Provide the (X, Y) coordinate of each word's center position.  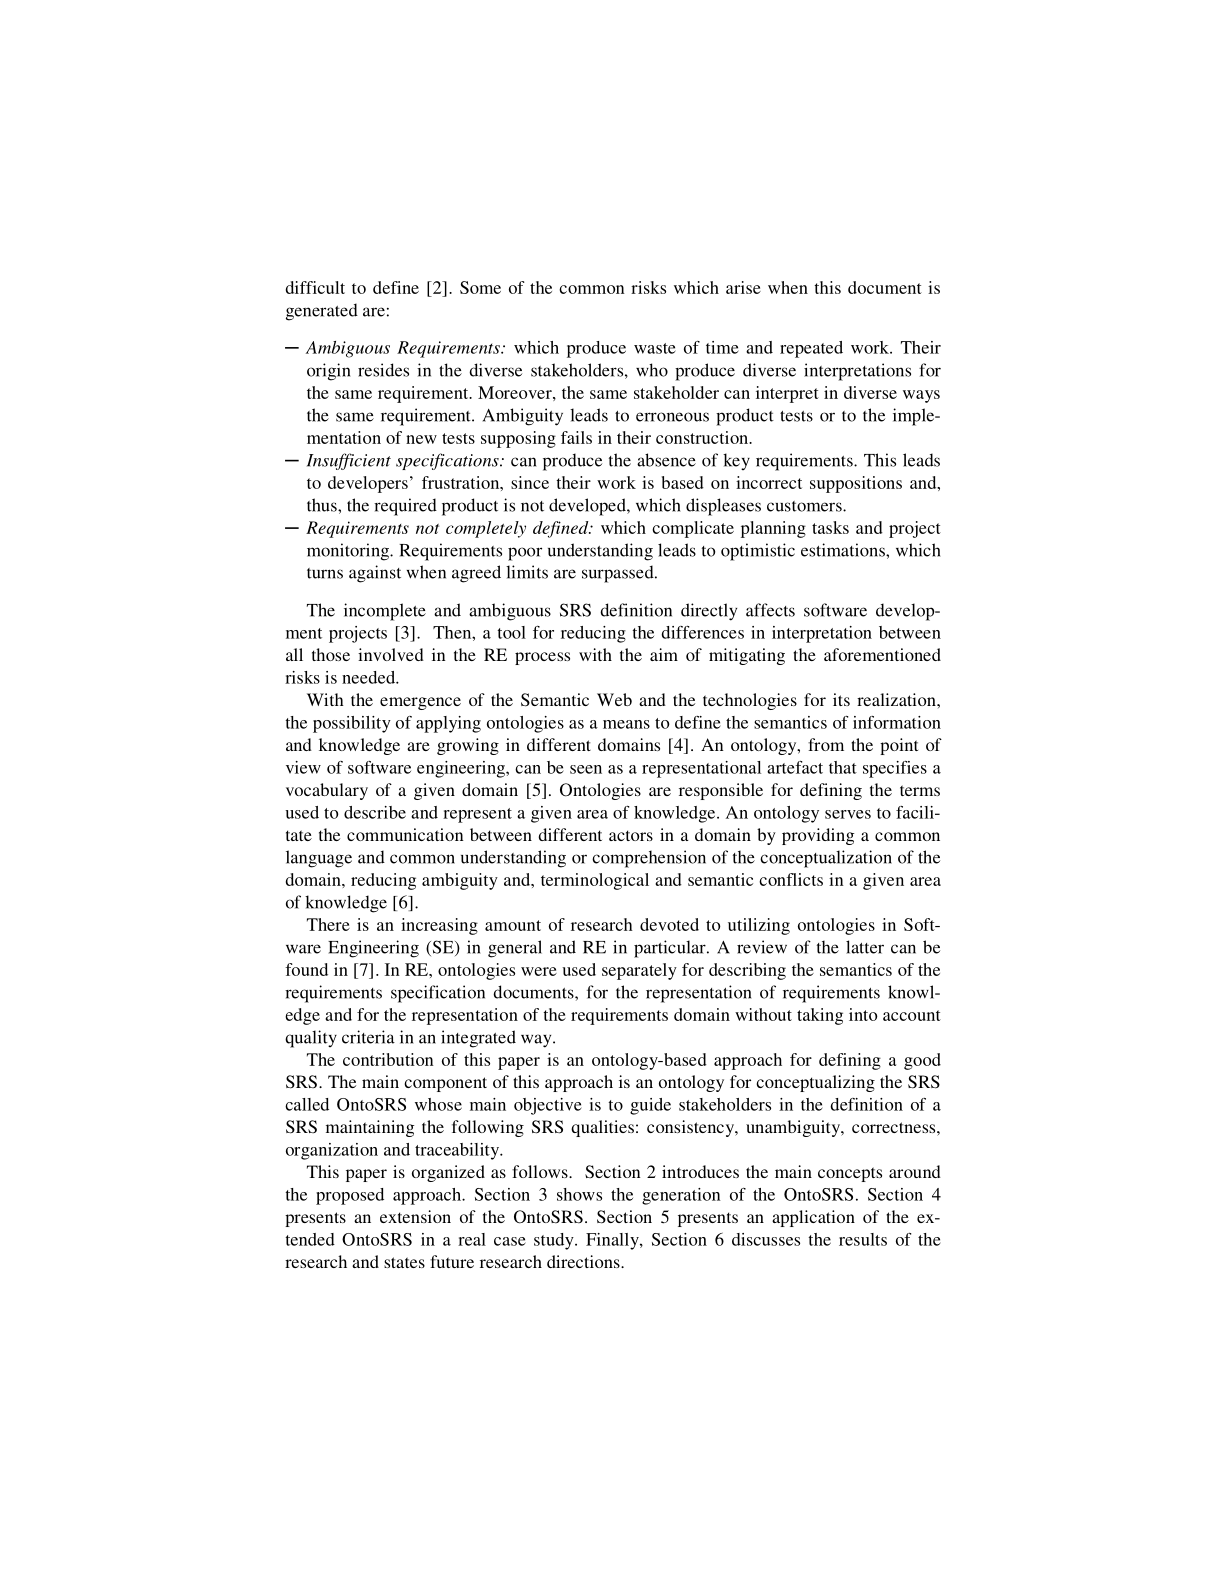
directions (584, 1261)
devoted (669, 924)
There (328, 924)
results (863, 1239)
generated (322, 312)
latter (865, 947)
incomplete (385, 612)
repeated (811, 349)
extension (415, 1216)
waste (655, 348)
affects (770, 610)
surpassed (619, 574)
